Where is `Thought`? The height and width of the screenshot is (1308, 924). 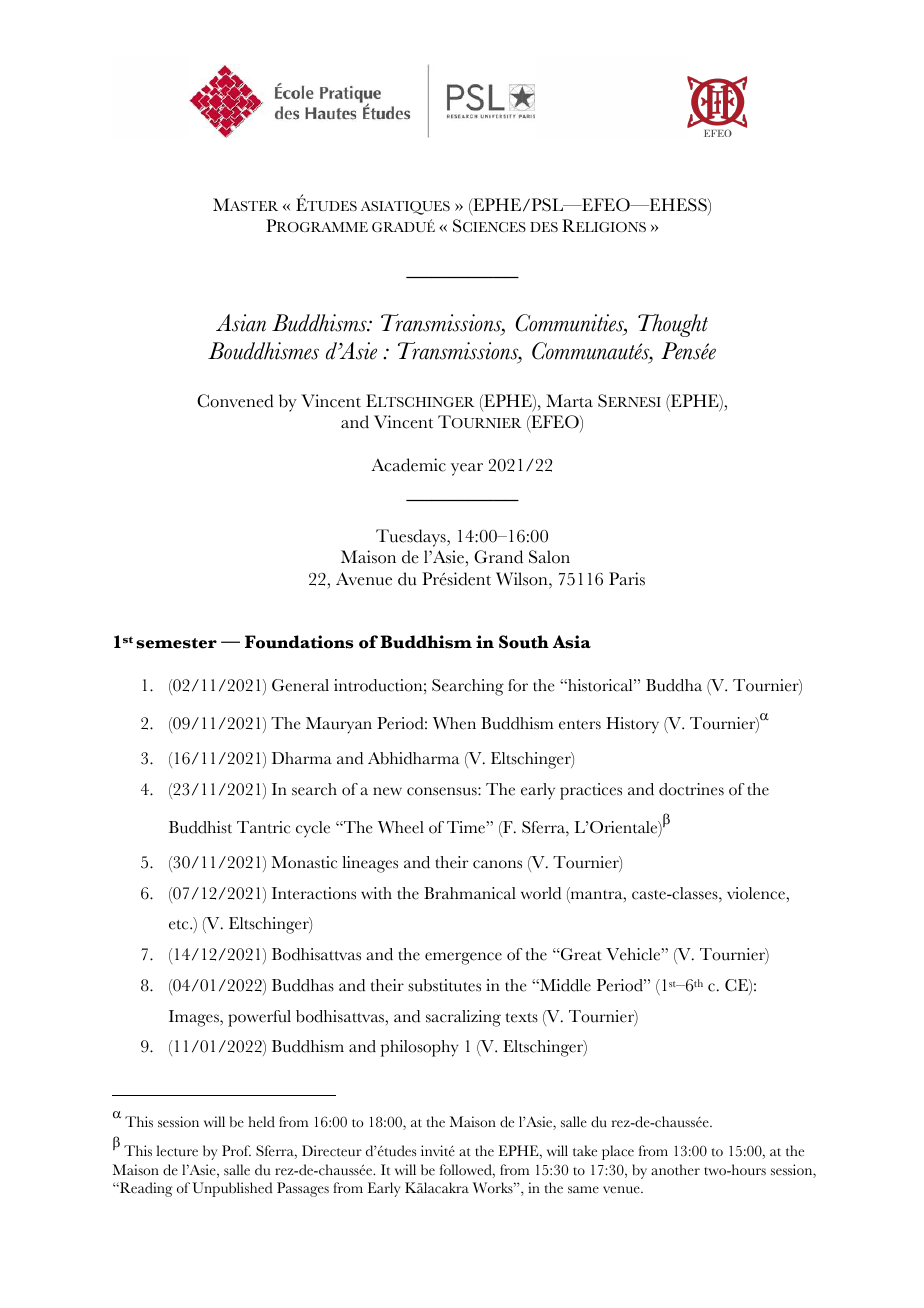
Thought is located at coordinates (673, 325).
